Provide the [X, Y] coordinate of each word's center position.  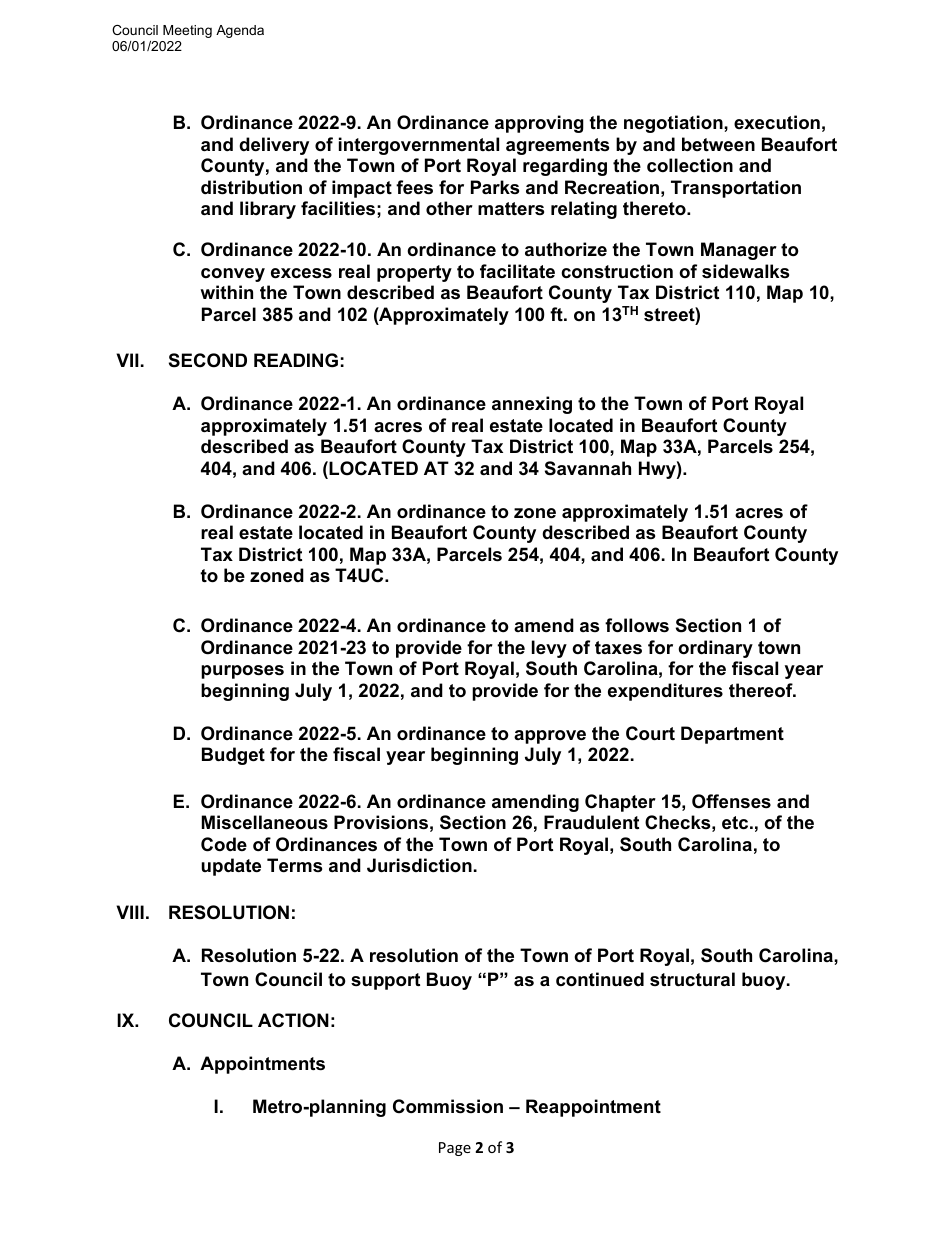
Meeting [187, 31]
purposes [242, 672]
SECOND [208, 360]
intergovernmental [419, 146]
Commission [448, 1106]
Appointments [262, 1065]
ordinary [715, 649]
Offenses [731, 801]
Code [224, 844]
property [414, 273]
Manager [739, 251]
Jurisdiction [419, 865]
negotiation [674, 124]
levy [549, 649]
